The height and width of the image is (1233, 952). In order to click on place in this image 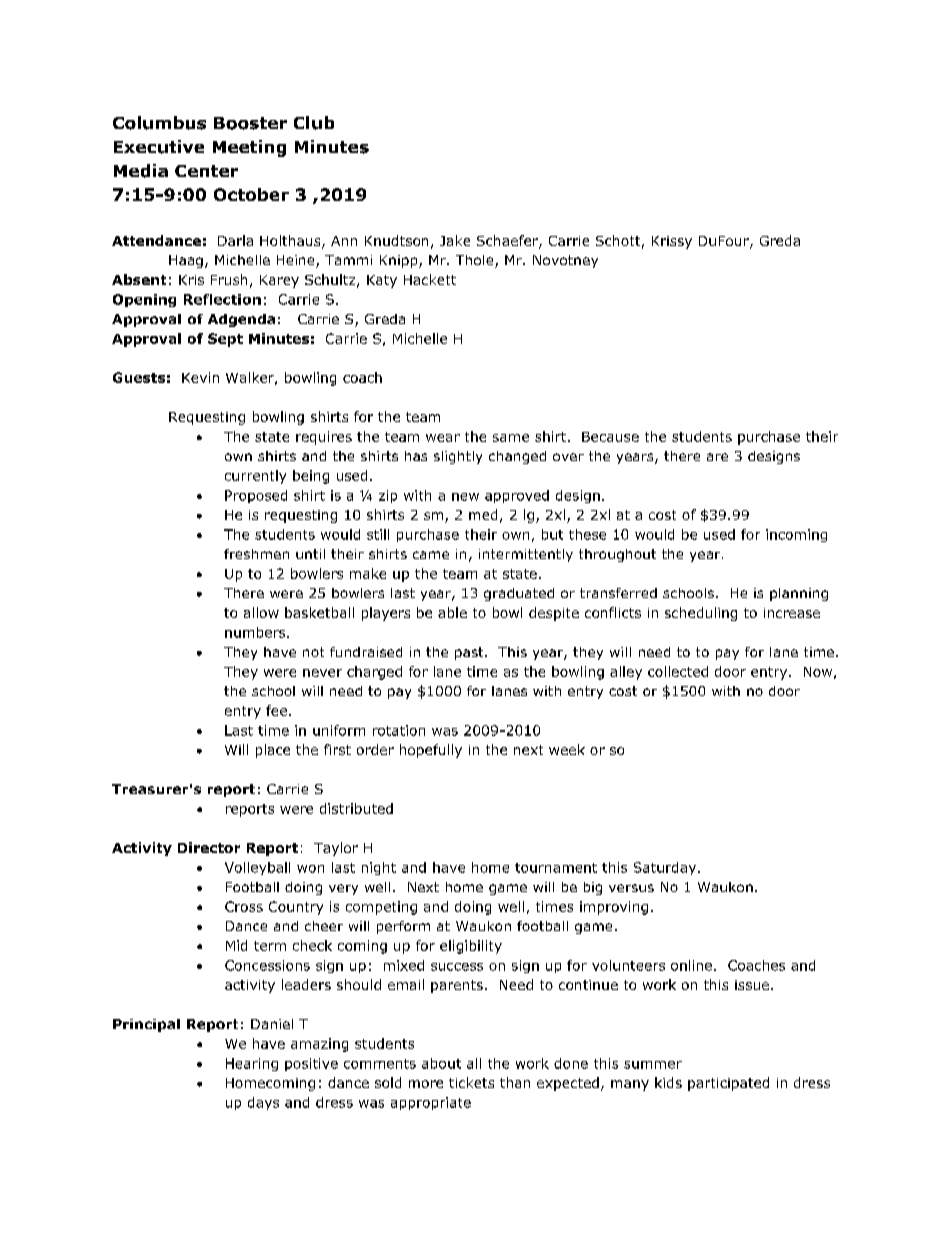, I will do `click(273, 751)`.
